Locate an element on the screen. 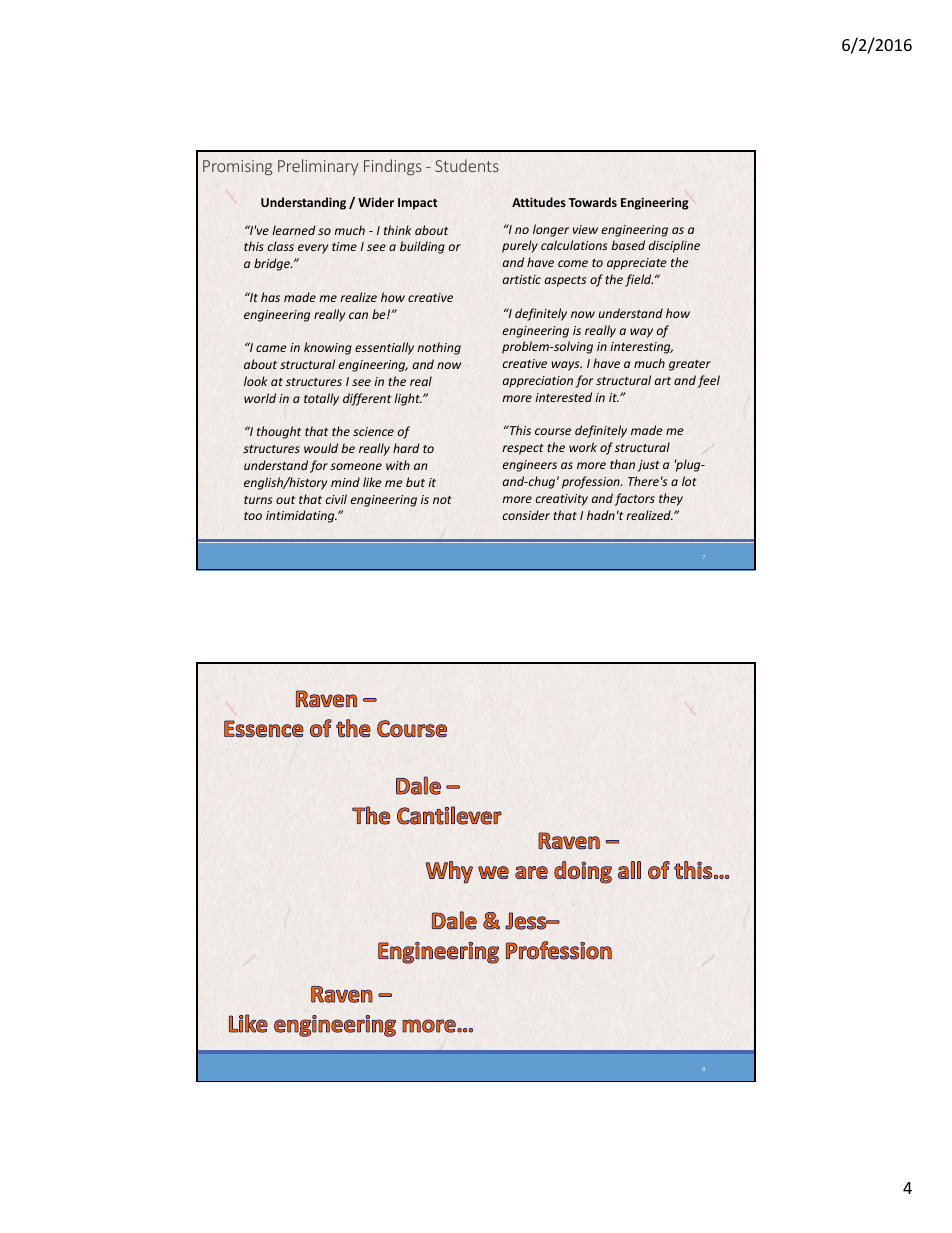  interesting is located at coordinates (641, 348).
